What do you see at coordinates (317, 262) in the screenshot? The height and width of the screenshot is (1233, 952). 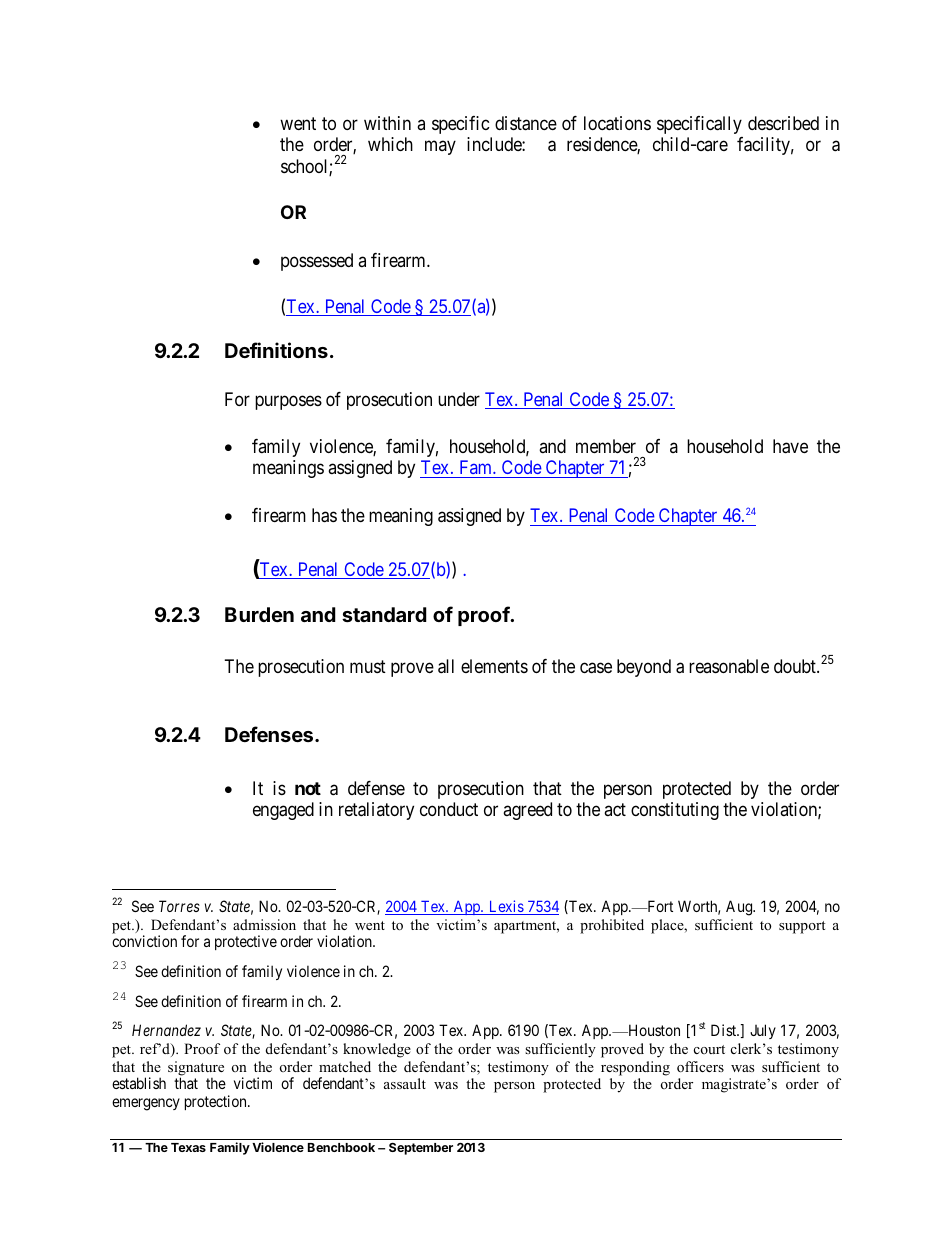 I see `possessed` at bounding box center [317, 262].
